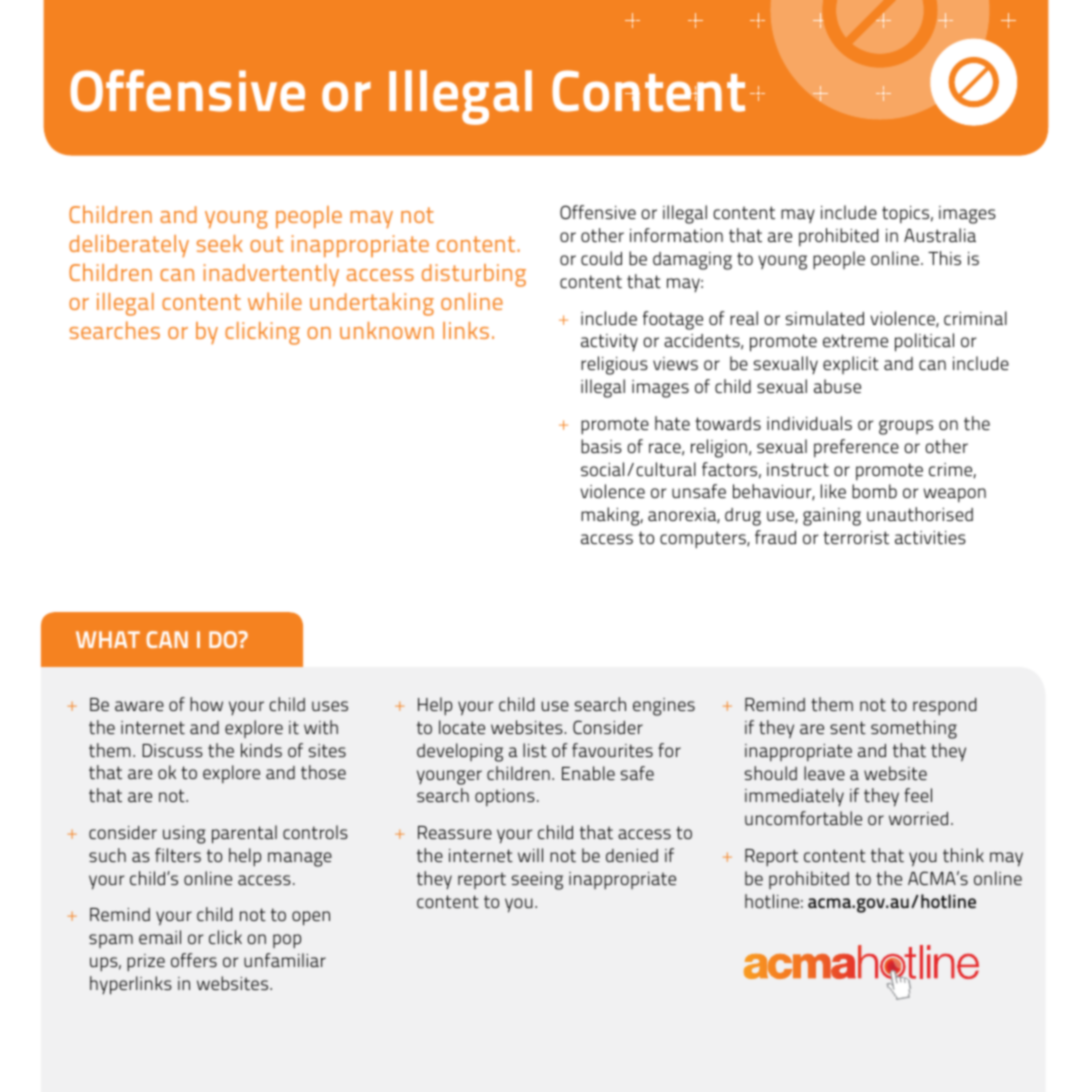 This document has height=1092, width=1092. I want to click on seek, so click(220, 243).
